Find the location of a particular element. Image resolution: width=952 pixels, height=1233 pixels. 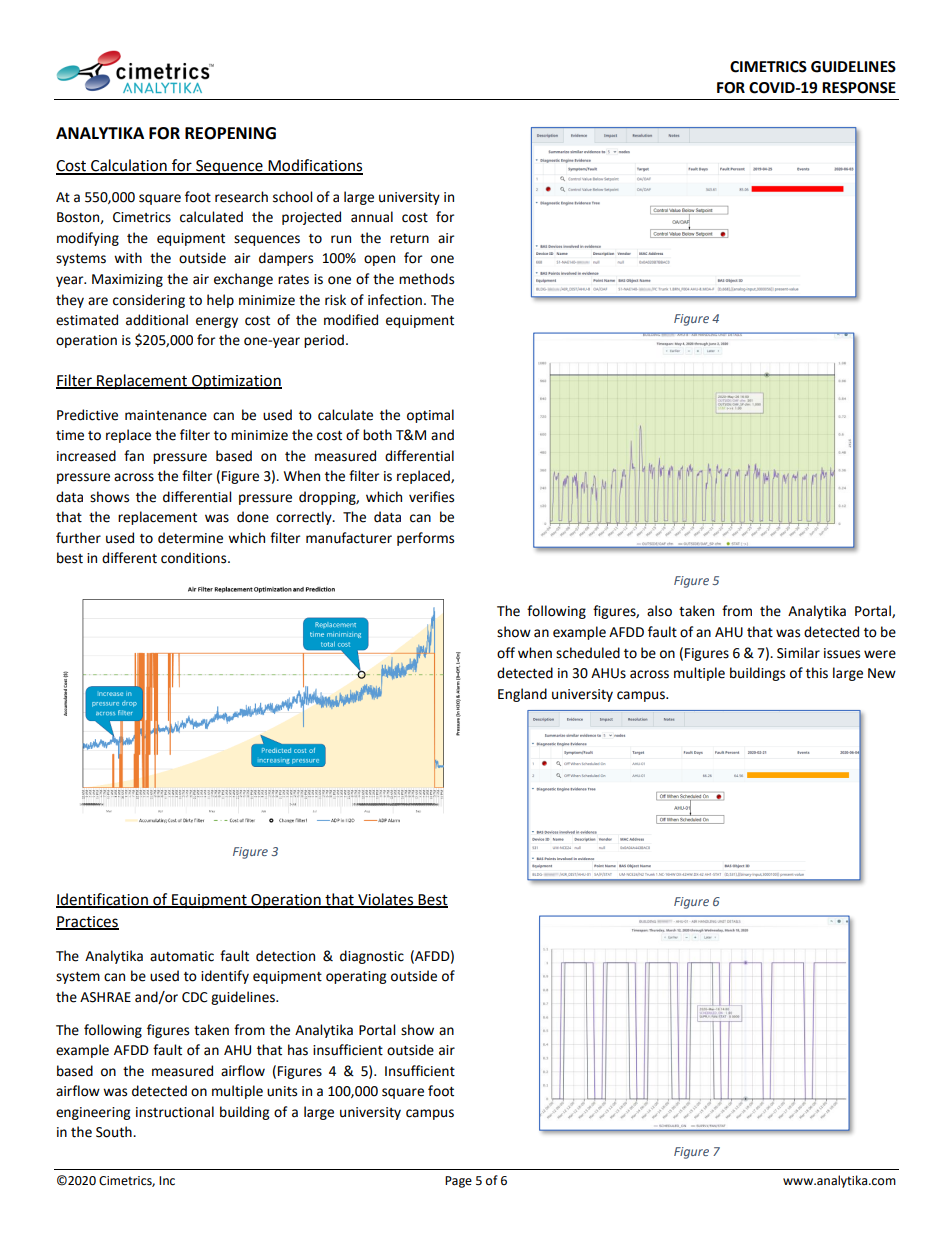

RESPONSE is located at coordinates (859, 88).
